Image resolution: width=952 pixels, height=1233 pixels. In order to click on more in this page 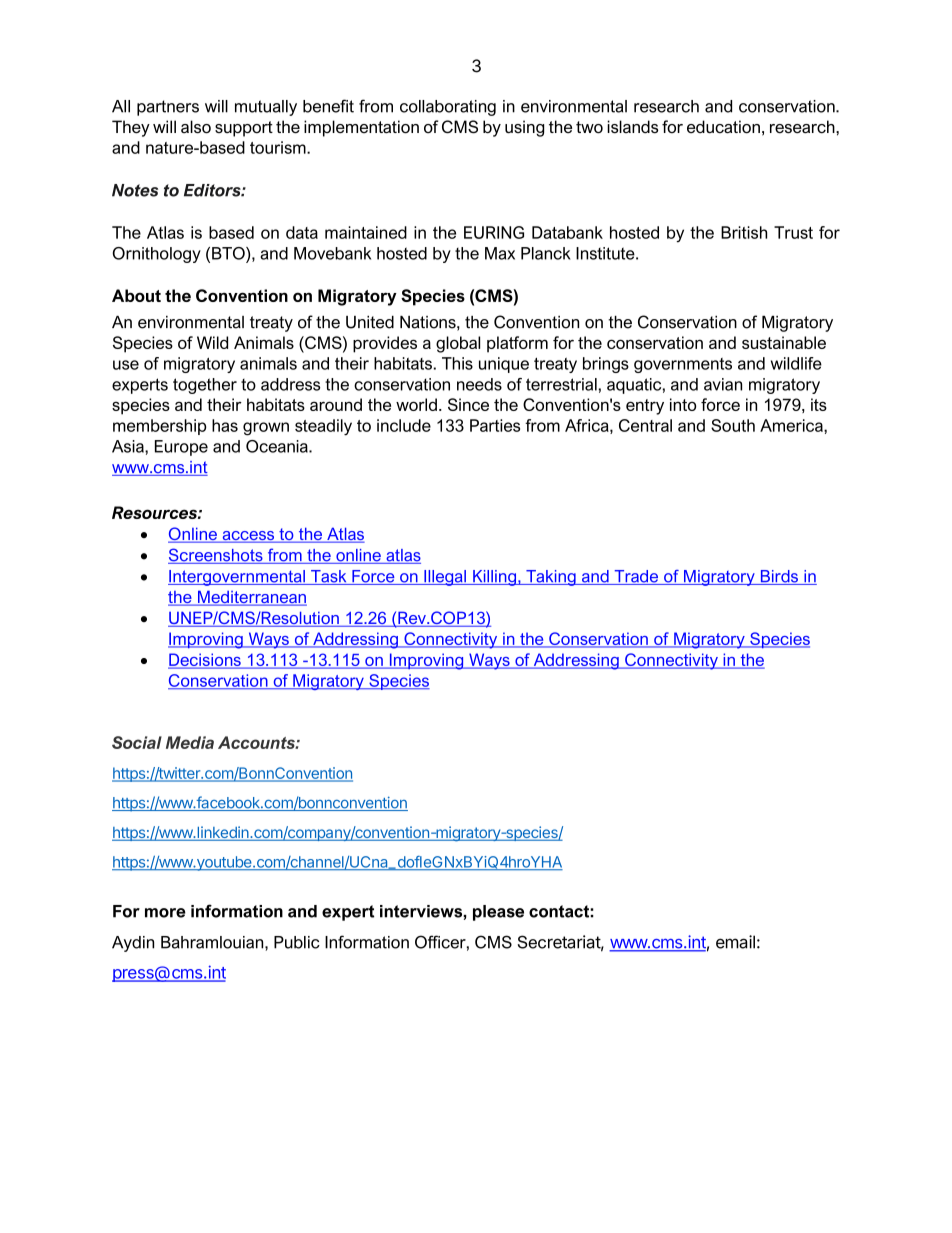, I will do `click(165, 913)`.
